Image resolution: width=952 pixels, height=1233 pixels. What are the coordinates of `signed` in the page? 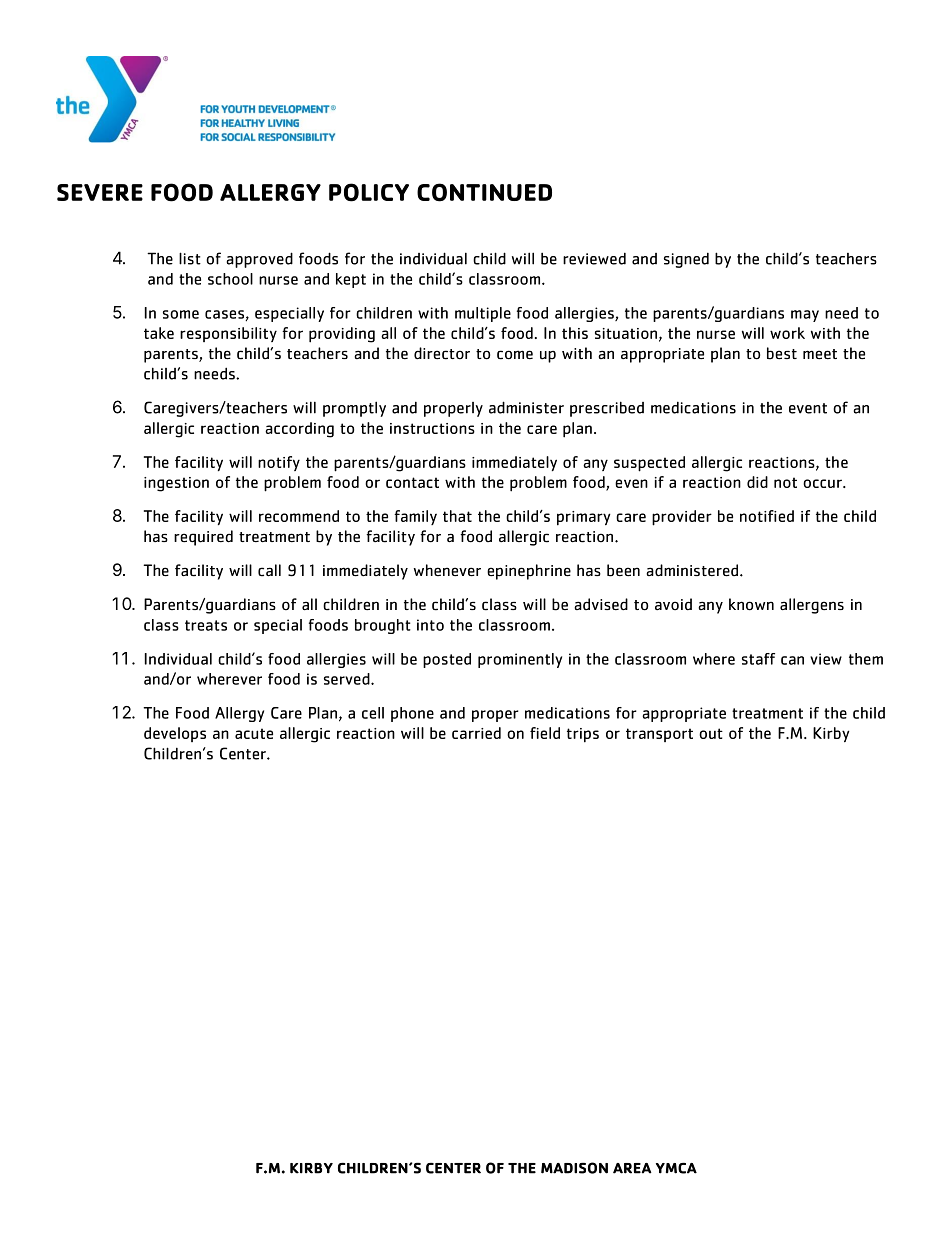 It's located at (686, 260).
